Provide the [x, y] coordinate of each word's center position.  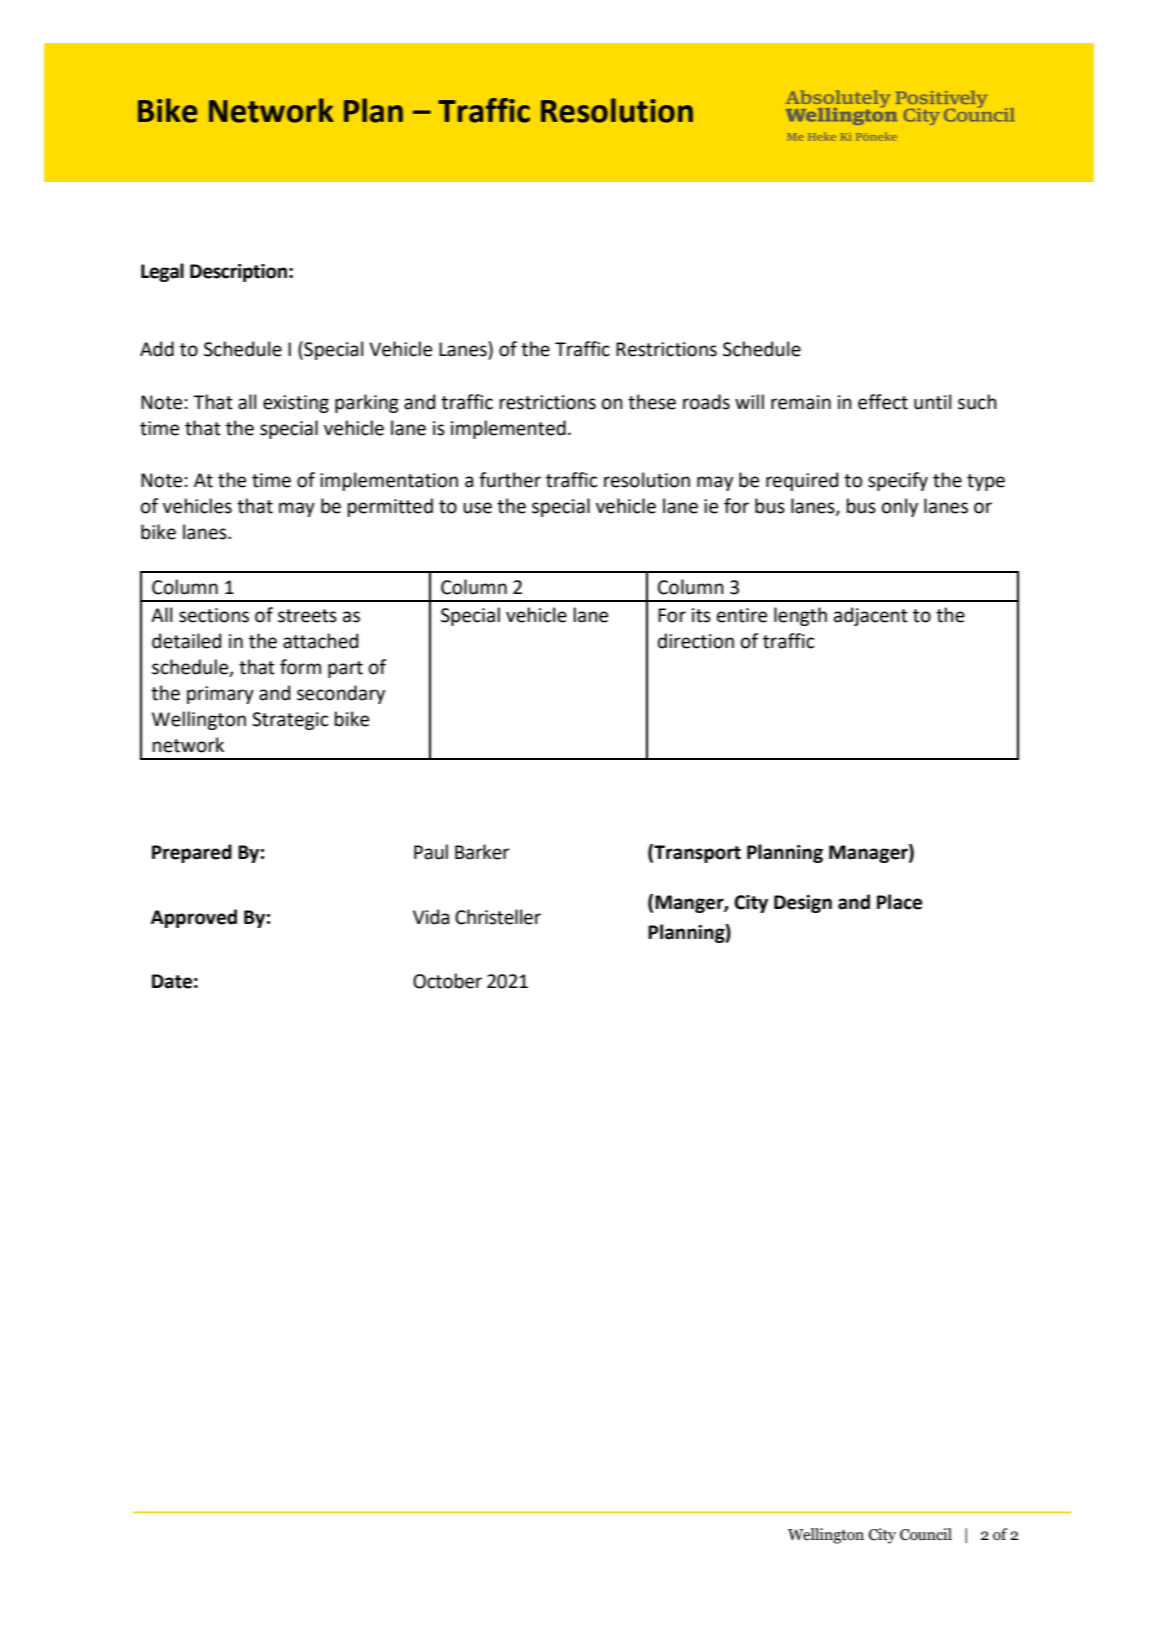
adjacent [871, 616]
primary [220, 695]
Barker [482, 852]
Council [926, 1534]
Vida [431, 917]
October [447, 981]
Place [899, 902]
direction [696, 641]
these [652, 402]
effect [883, 402]
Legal [162, 272]
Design [803, 904]
